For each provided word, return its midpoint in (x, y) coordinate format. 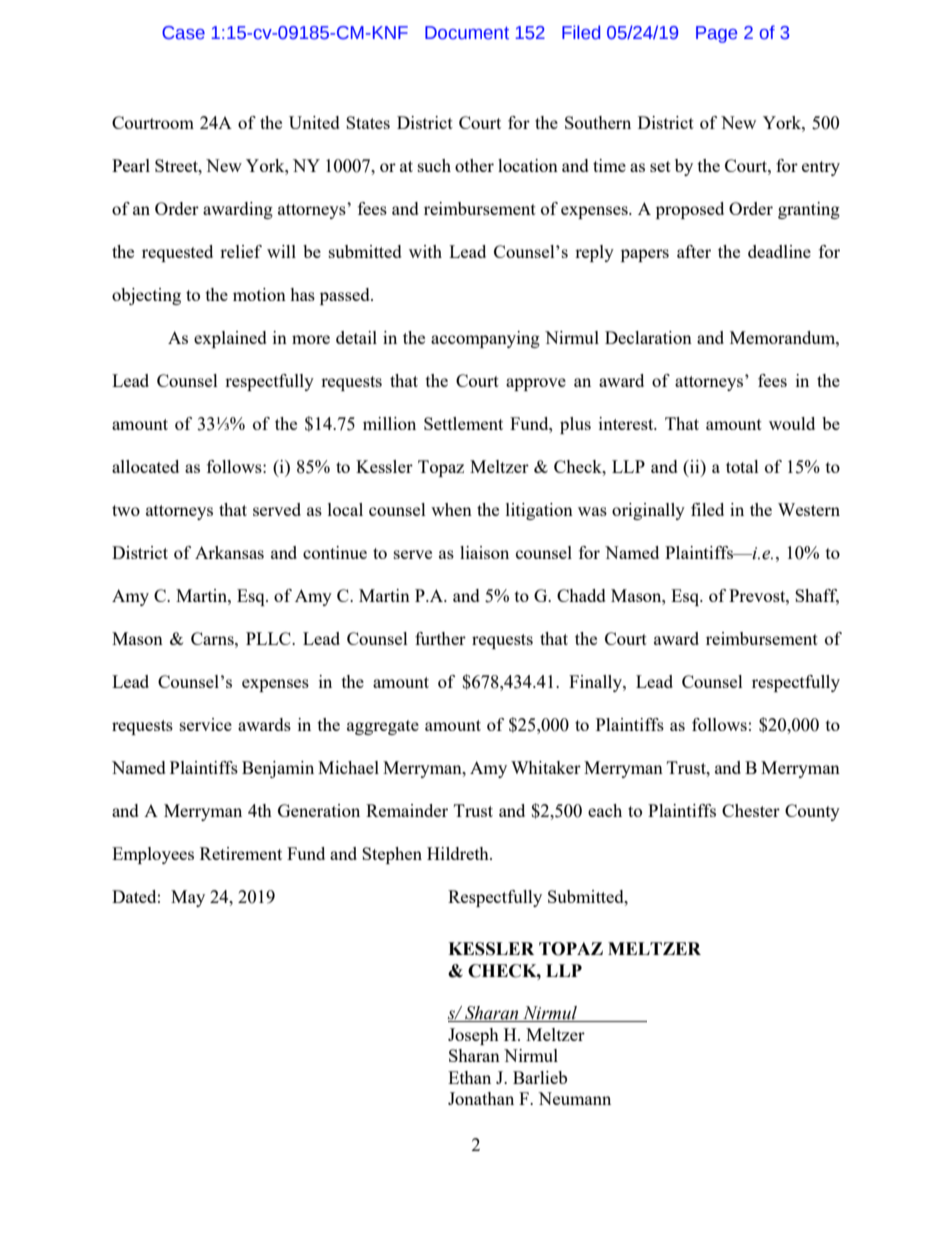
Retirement (241, 853)
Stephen (392, 855)
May (188, 898)
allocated (145, 466)
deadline (779, 251)
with (425, 251)
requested (177, 253)
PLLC (269, 638)
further (440, 638)
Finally (596, 683)
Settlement (463, 423)
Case (183, 33)
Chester (751, 810)
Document (467, 33)
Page (716, 34)
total (742, 466)
